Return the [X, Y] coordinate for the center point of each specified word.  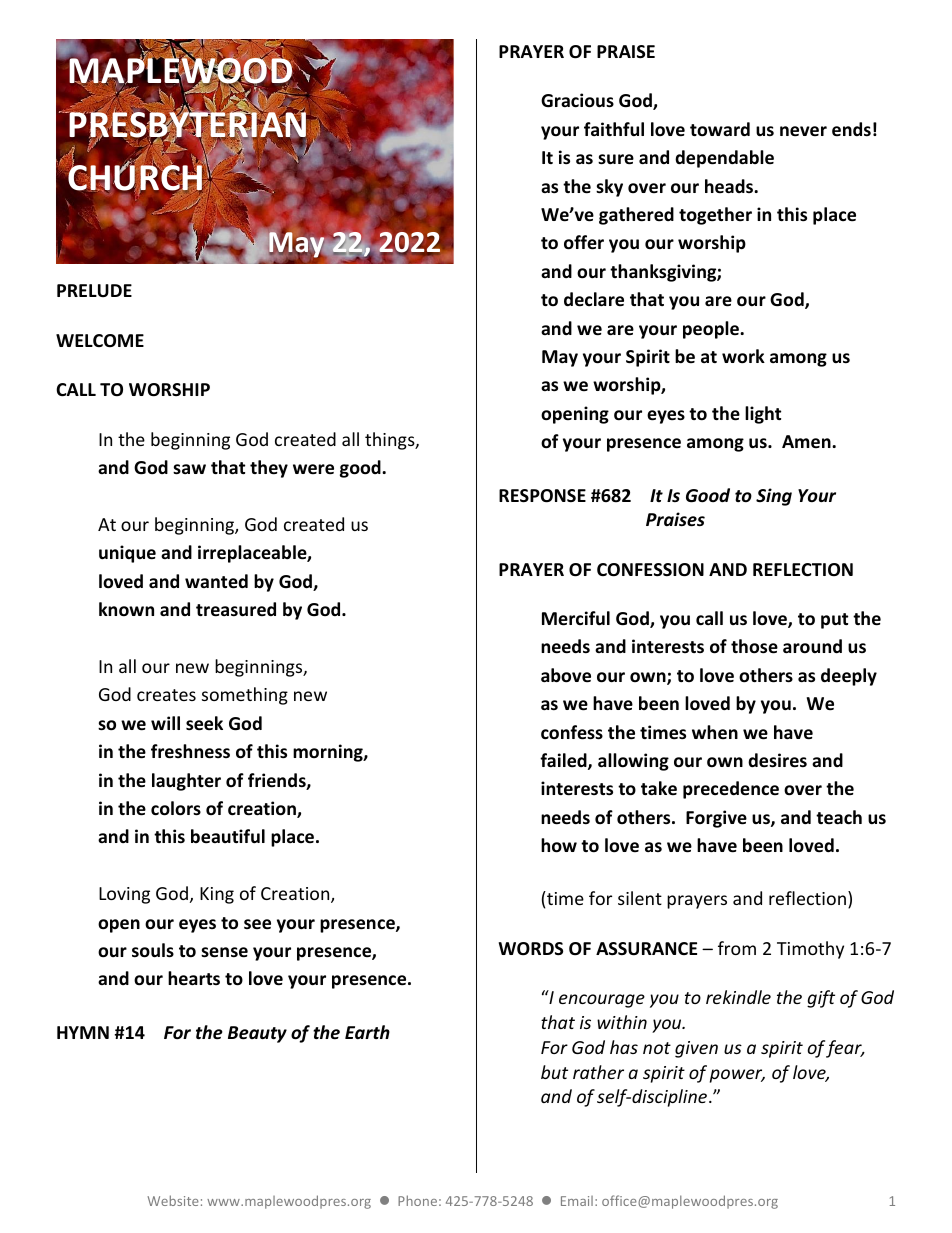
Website [173, 1200]
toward [720, 129]
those [754, 646]
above [566, 675]
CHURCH [136, 178]
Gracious [577, 100]
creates [166, 695]
